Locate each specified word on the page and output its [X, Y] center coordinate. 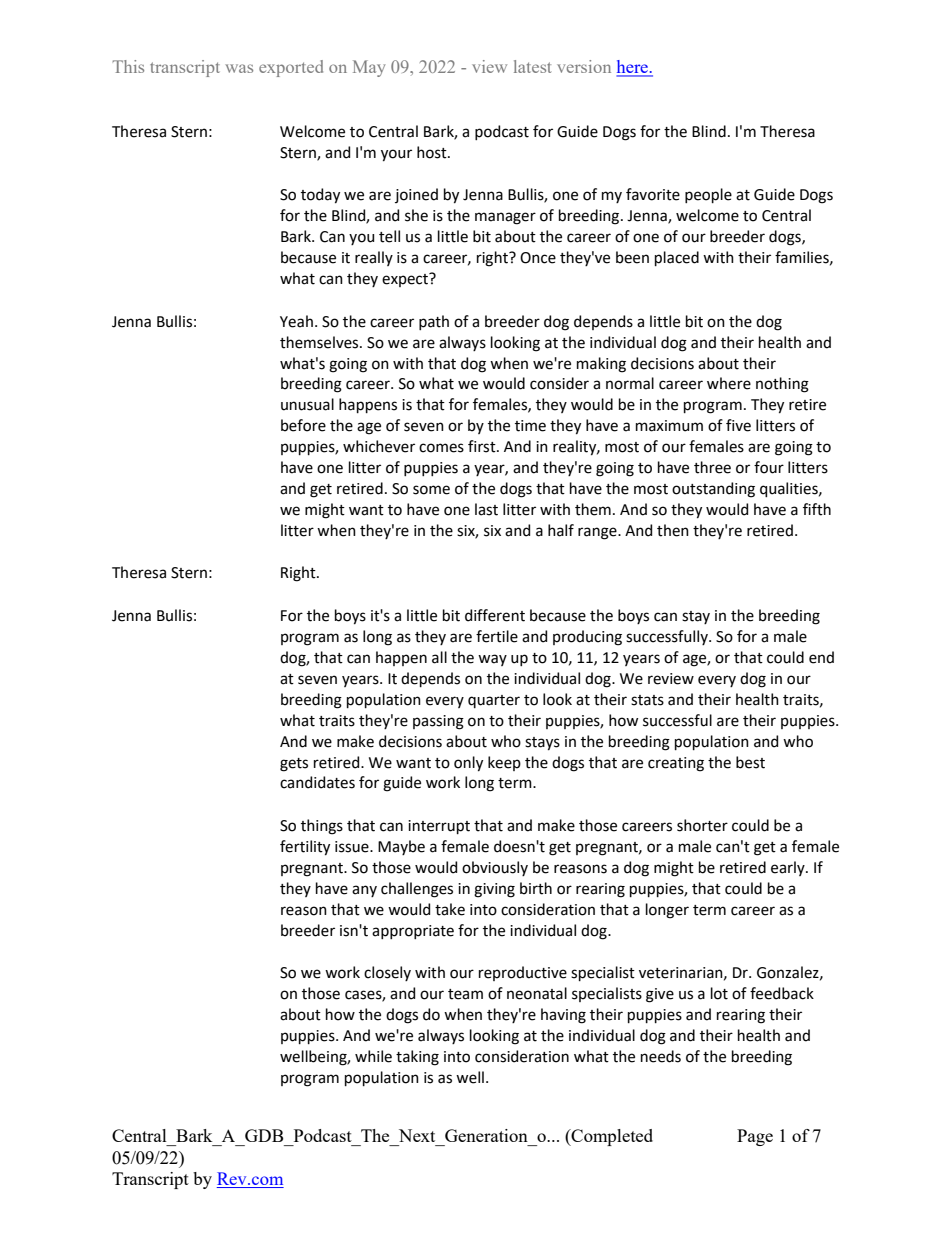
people [708, 195]
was [239, 68]
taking [417, 1058]
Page [755, 1137]
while [373, 1056]
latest [532, 66]
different [495, 615]
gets [294, 765]
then [673, 530]
